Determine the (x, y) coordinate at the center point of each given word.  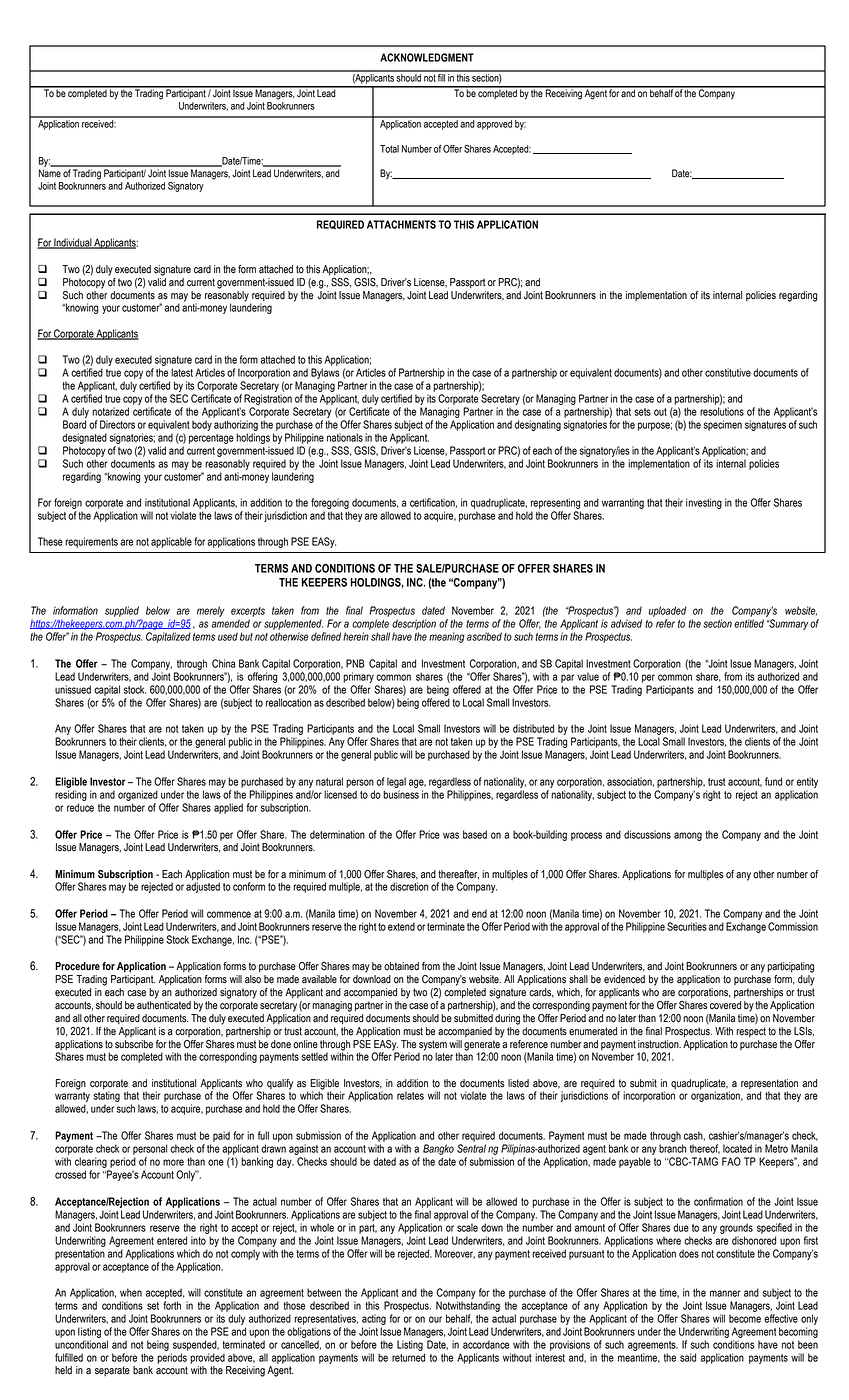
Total (389, 149)
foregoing (330, 503)
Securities (687, 926)
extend (401, 926)
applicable (171, 542)
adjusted (203, 886)
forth (172, 1305)
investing (704, 503)
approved (494, 123)
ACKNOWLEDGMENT (427, 57)
